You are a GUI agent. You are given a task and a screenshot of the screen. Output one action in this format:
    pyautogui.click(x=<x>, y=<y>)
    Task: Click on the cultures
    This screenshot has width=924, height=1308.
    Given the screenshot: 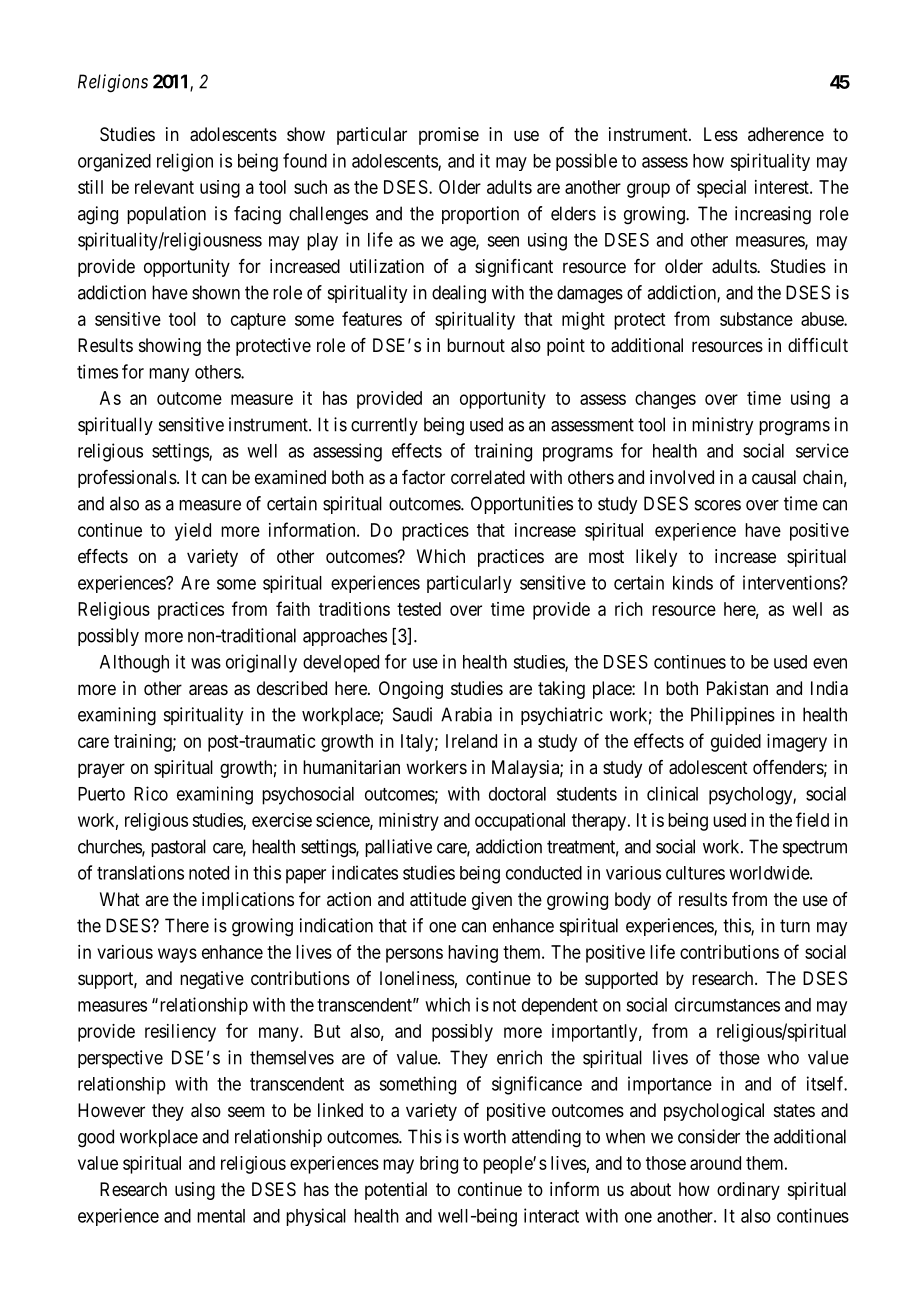 What is the action you would take?
    pyautogui.click(x=695, y=873)
